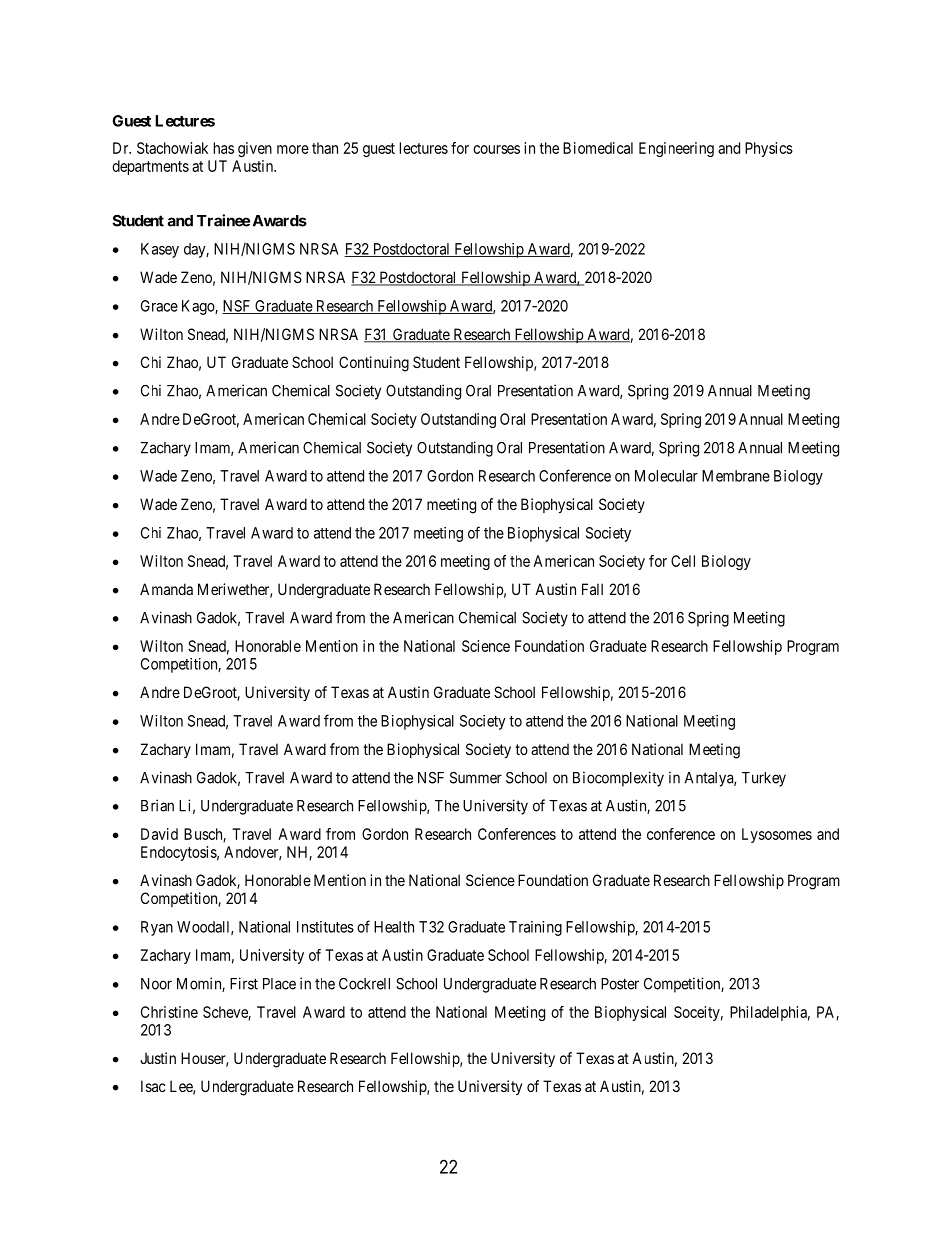 The width and height of the screenshot is (952, 1233). Describe the element at coordinates (224, 148) in the screenshot. I see `has` at that location.
